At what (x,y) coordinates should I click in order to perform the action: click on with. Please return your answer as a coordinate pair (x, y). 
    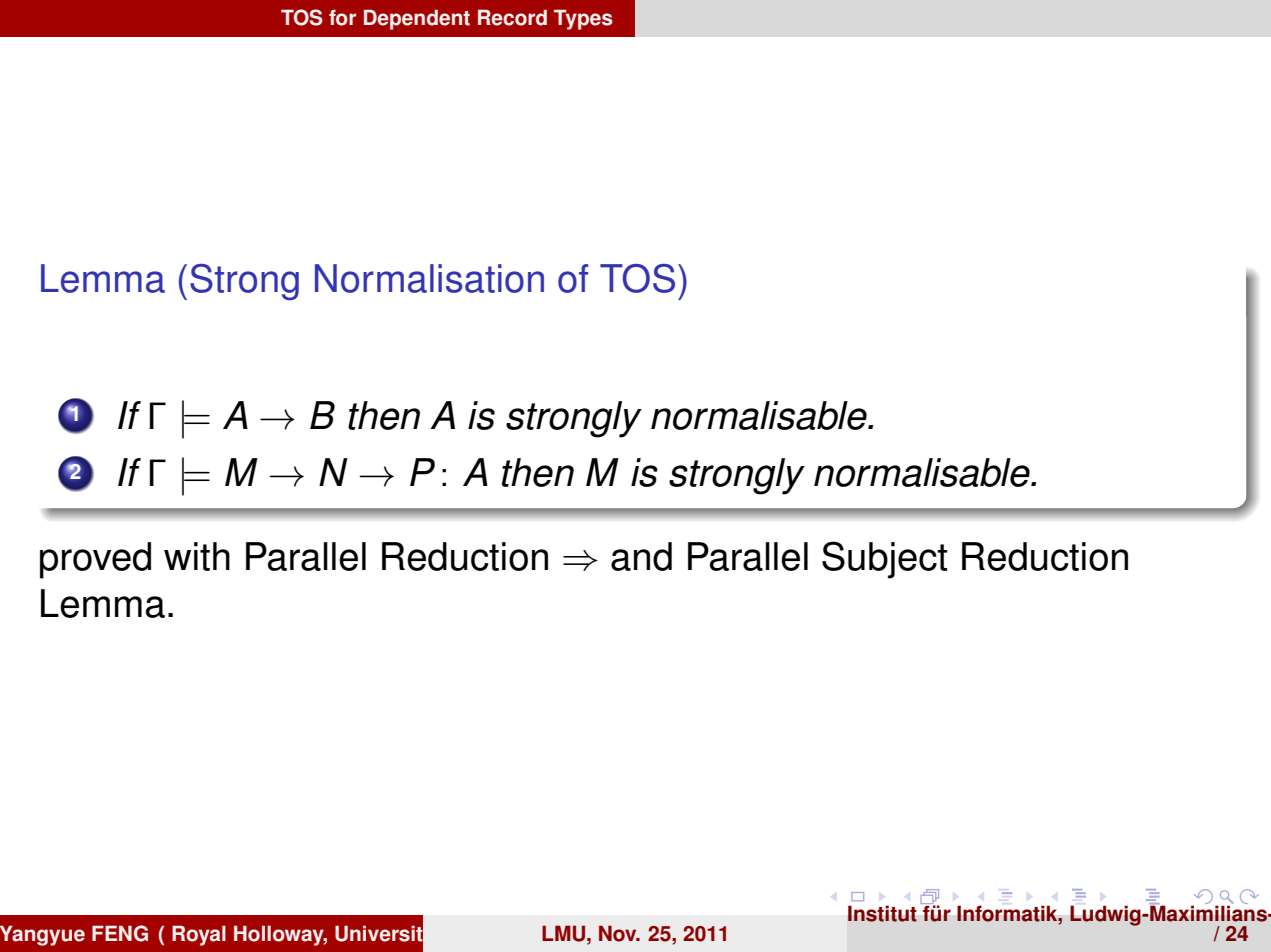
    Looking at the image, I should click on (197, 556).
